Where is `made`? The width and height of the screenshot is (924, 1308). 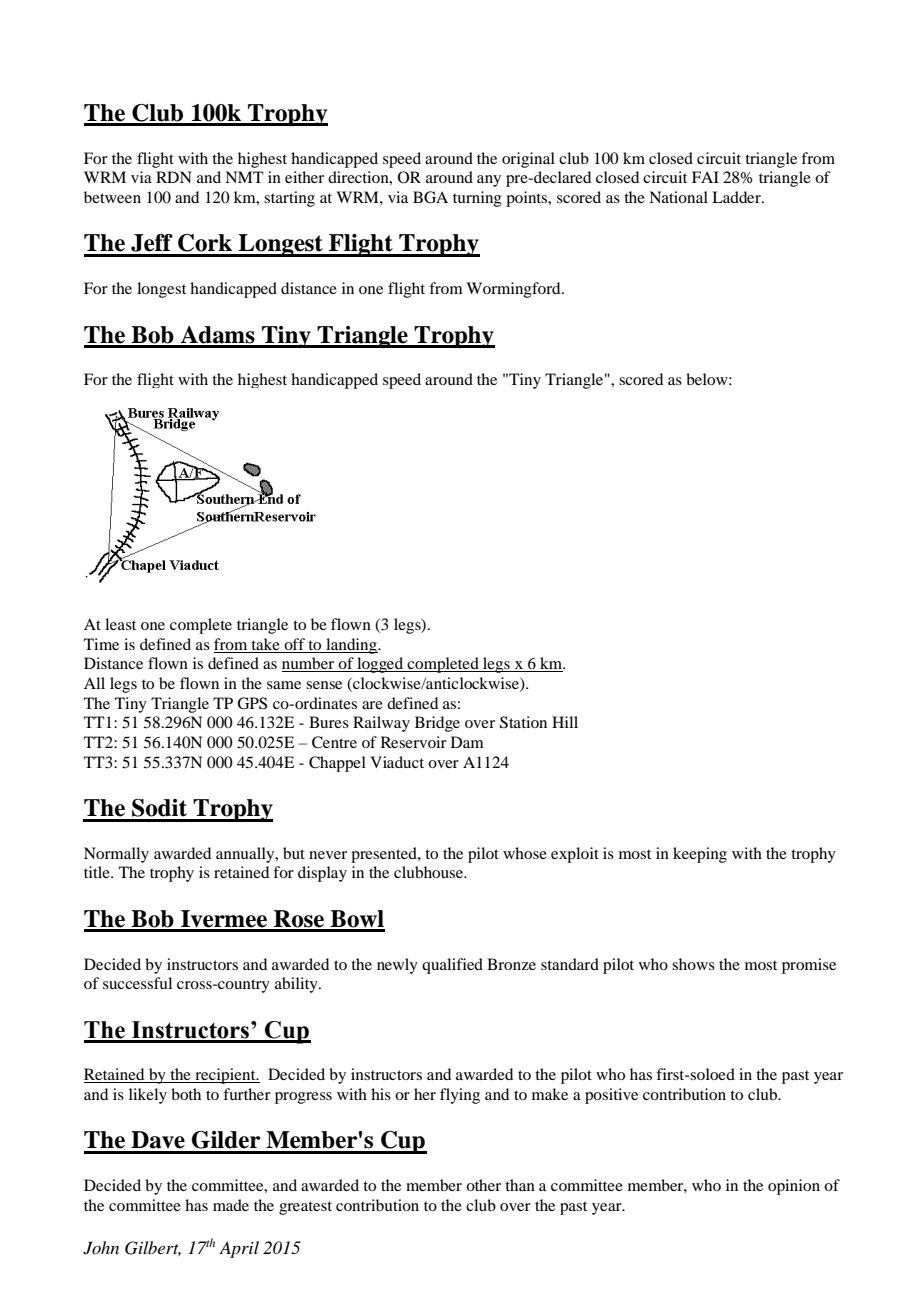 made is located at coordinates (231, 1205).
